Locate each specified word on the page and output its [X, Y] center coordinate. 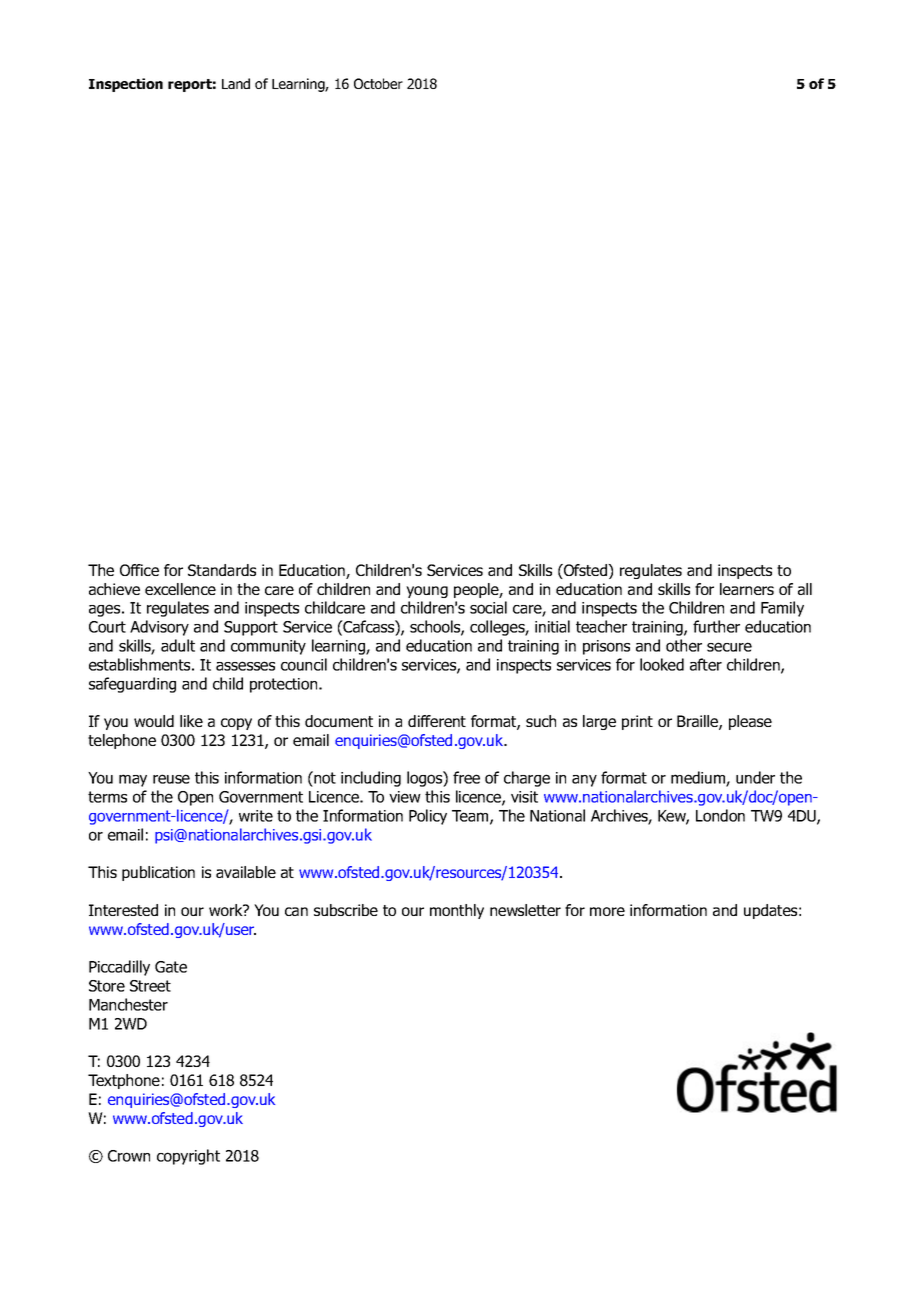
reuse [171, 779]
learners [747, 589]
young [427, 592]
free [466, 777]
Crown [129, 1156]
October [378, 83]
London [720, 815]
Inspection [126, 85]
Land [236, 83]
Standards [222, 570]
